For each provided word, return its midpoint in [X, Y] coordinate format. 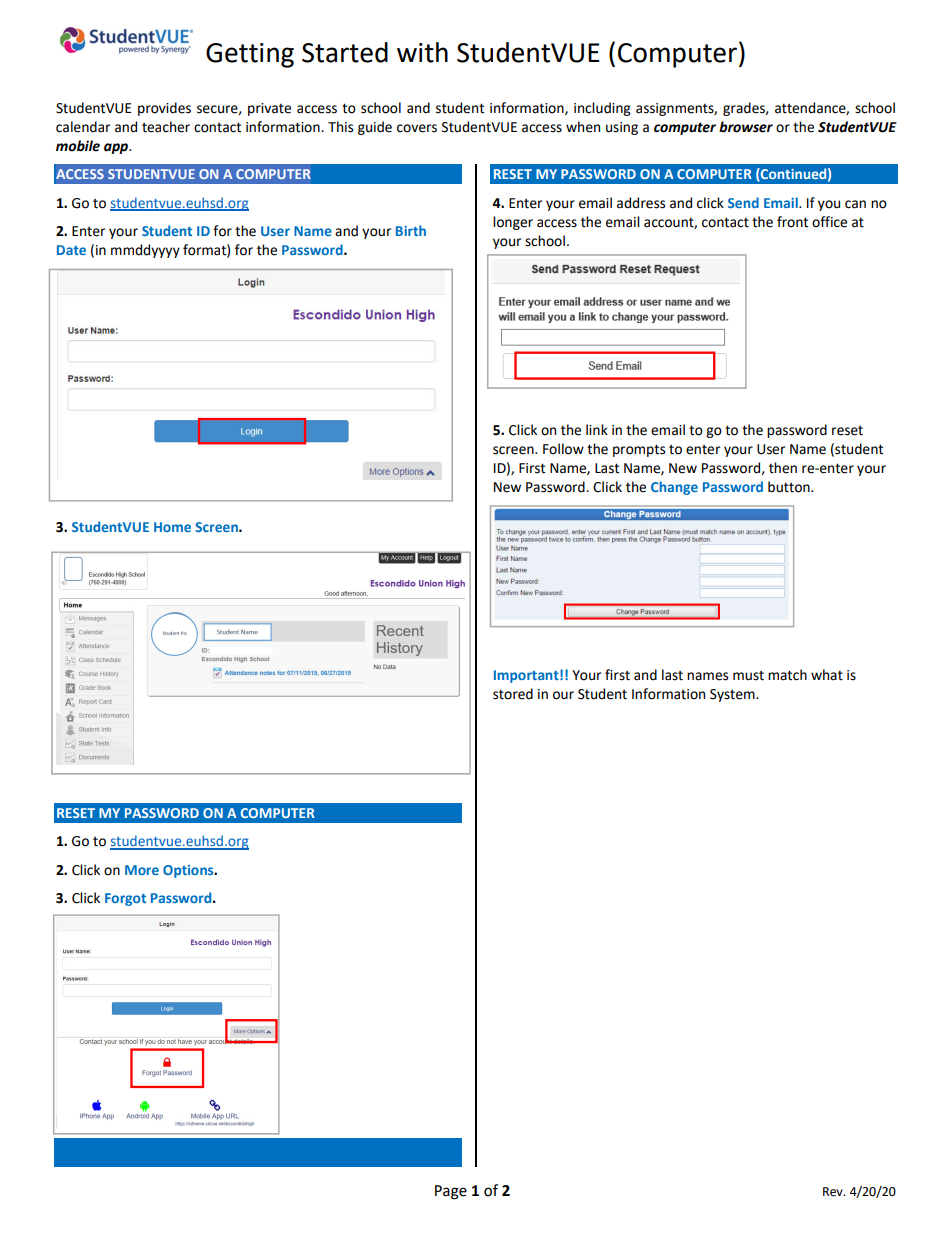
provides [164, 109]
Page [451, 1192]
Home [172, 527]
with [422, 52]
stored [513, 694]
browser [746, 127]
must [748, 676]
